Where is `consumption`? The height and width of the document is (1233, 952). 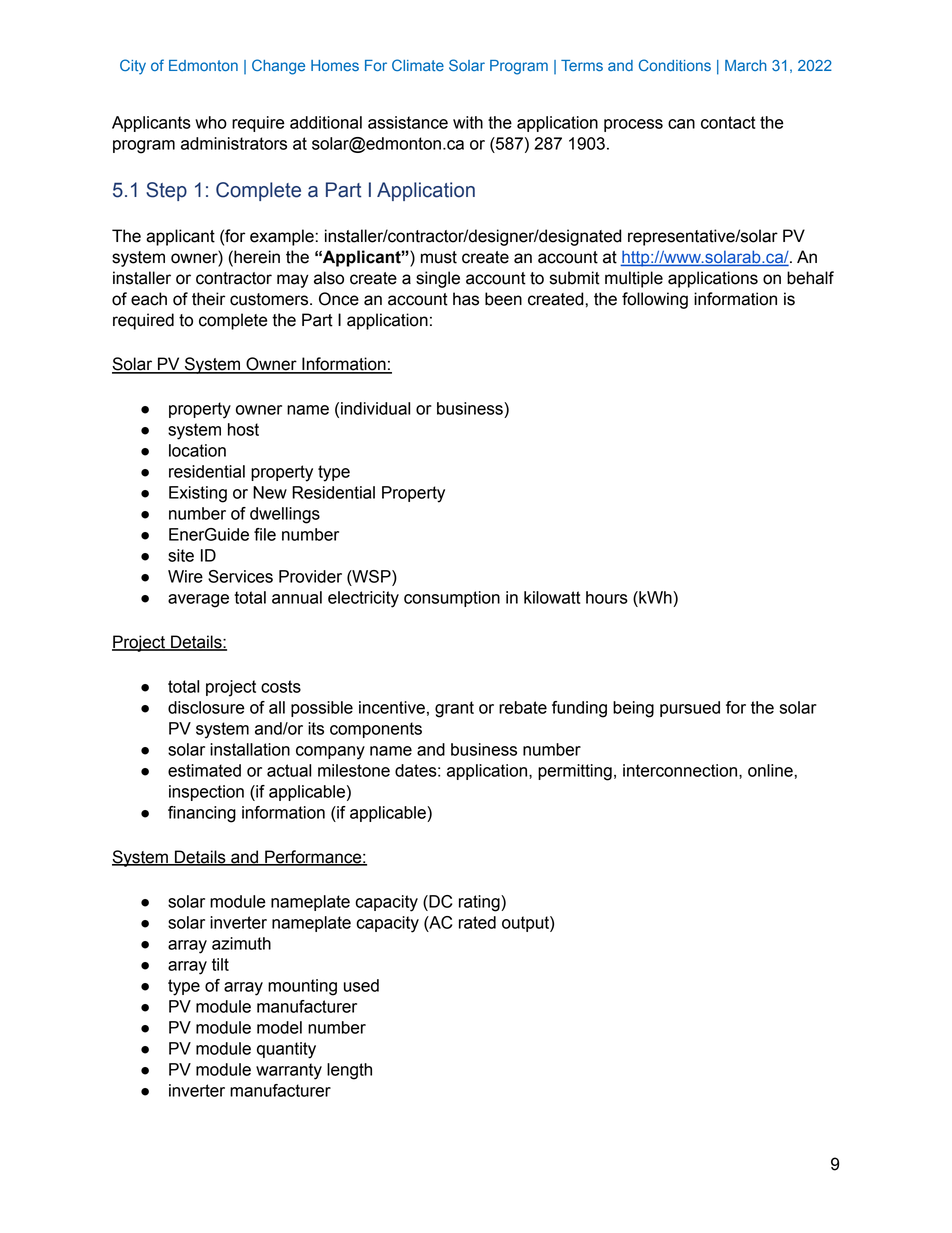
consumption is located at coordinates (452, 599).
